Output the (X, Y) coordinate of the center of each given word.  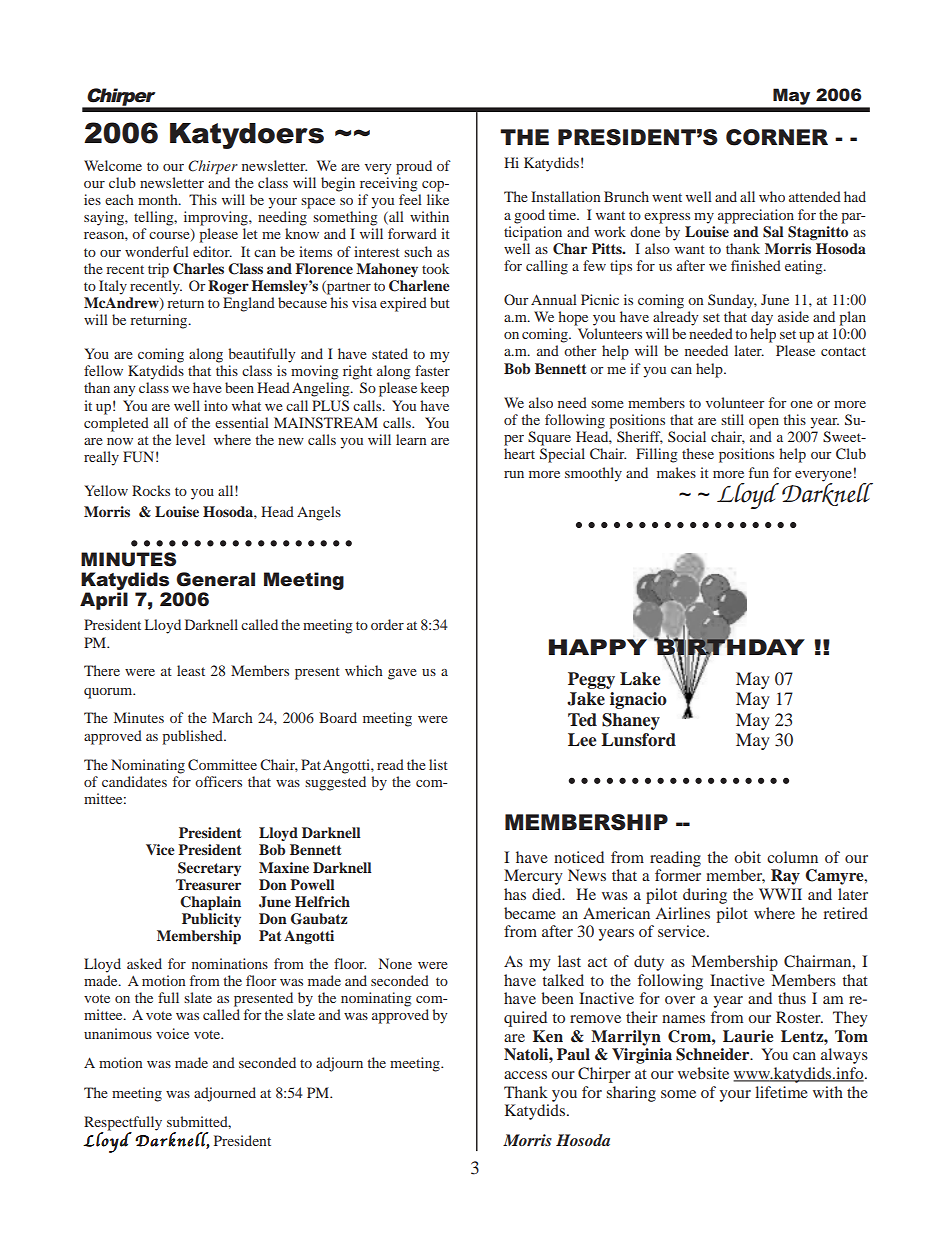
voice (172, 1033)
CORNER (777, 137)
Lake (640, 679)
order (387, 624)
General (215, 579)
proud (414, 167)
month (159, 199)
